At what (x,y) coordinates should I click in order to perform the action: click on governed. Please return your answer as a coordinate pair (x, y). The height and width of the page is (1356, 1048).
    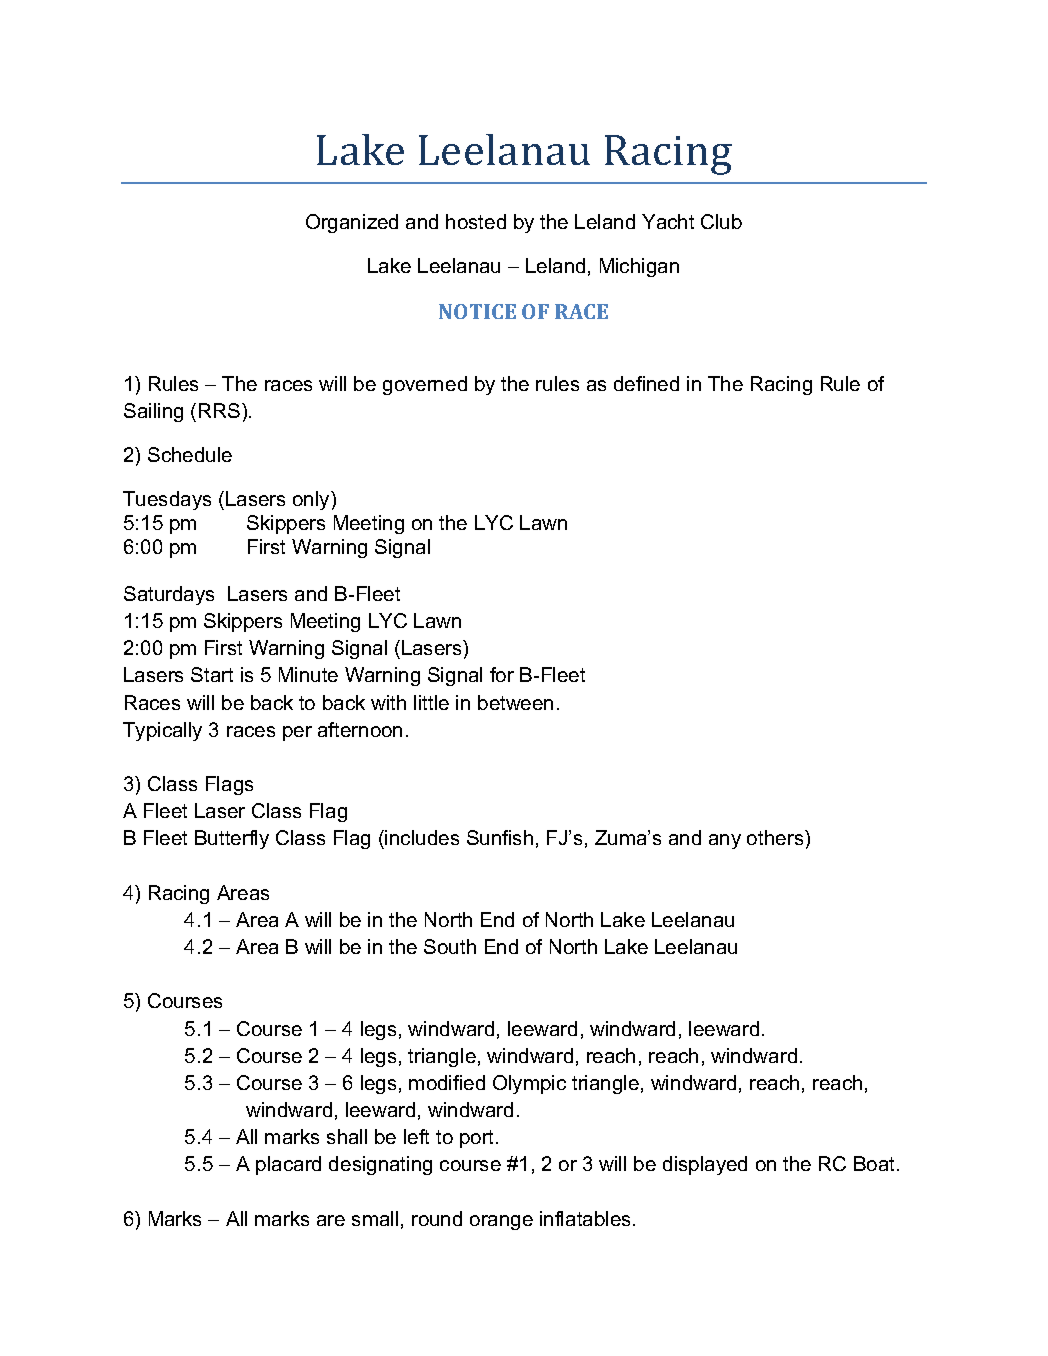
    Looking at the image, I should click on (425, 385).
